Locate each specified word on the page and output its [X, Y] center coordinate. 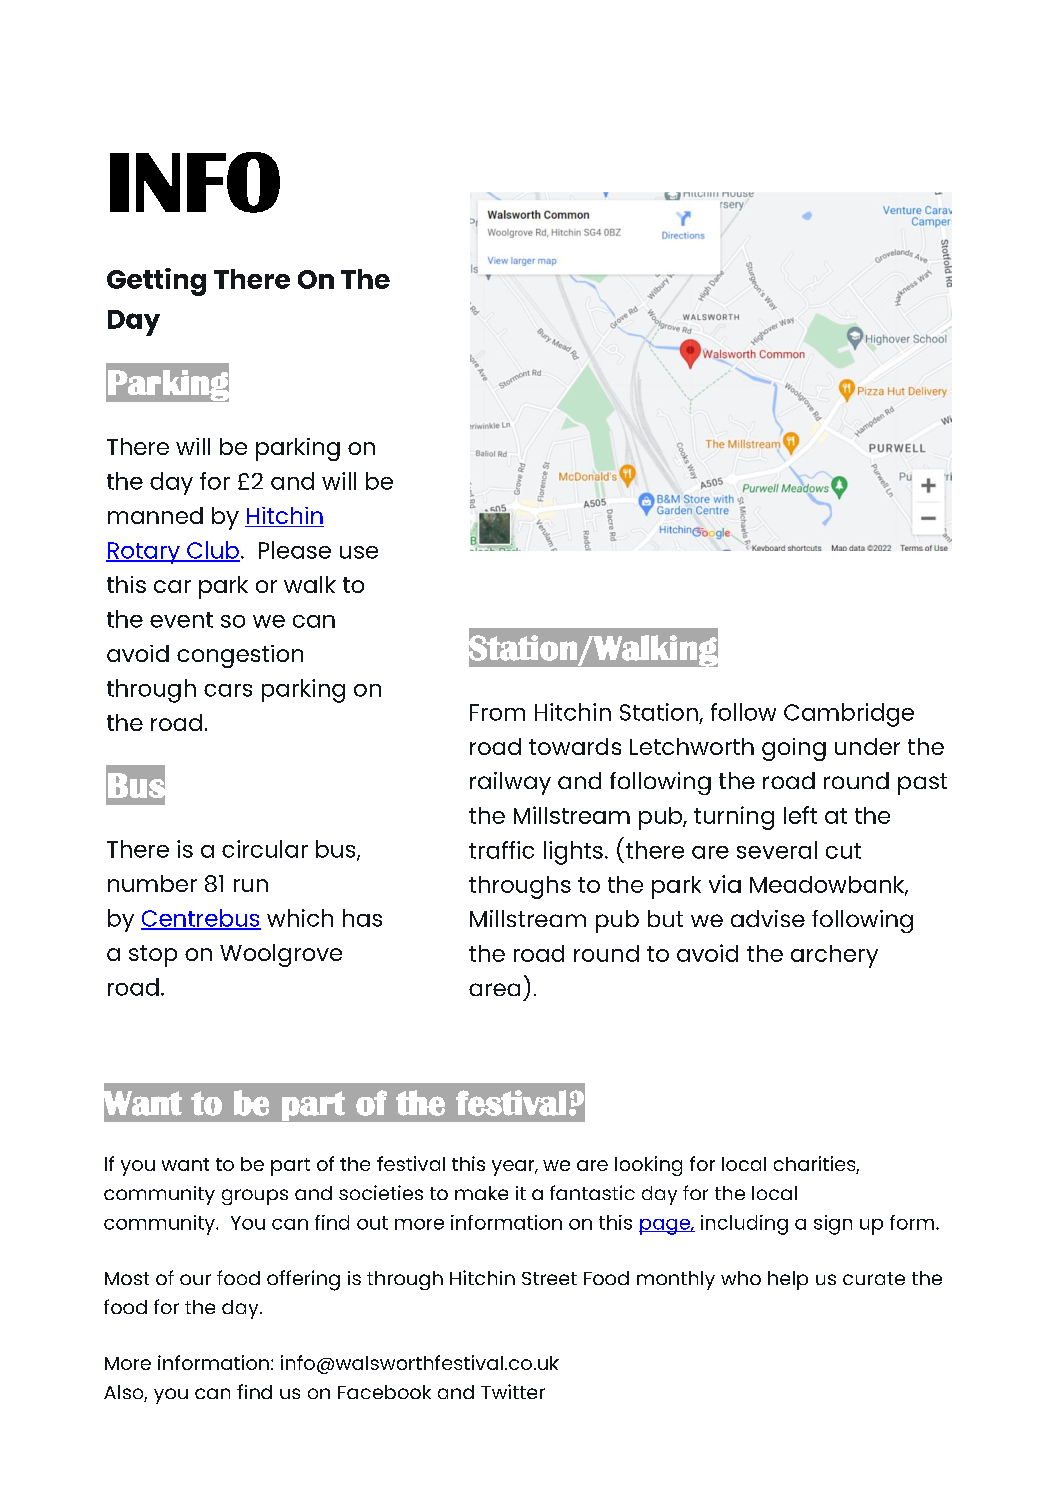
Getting [156, 282]
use [359, 552]
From [497, 712]
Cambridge [849, 715]
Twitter [513, 1391]
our [195, 1279]
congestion [240, 656]
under [867, 746]
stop [153, 956]
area [494, 989]
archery [834, 956]
